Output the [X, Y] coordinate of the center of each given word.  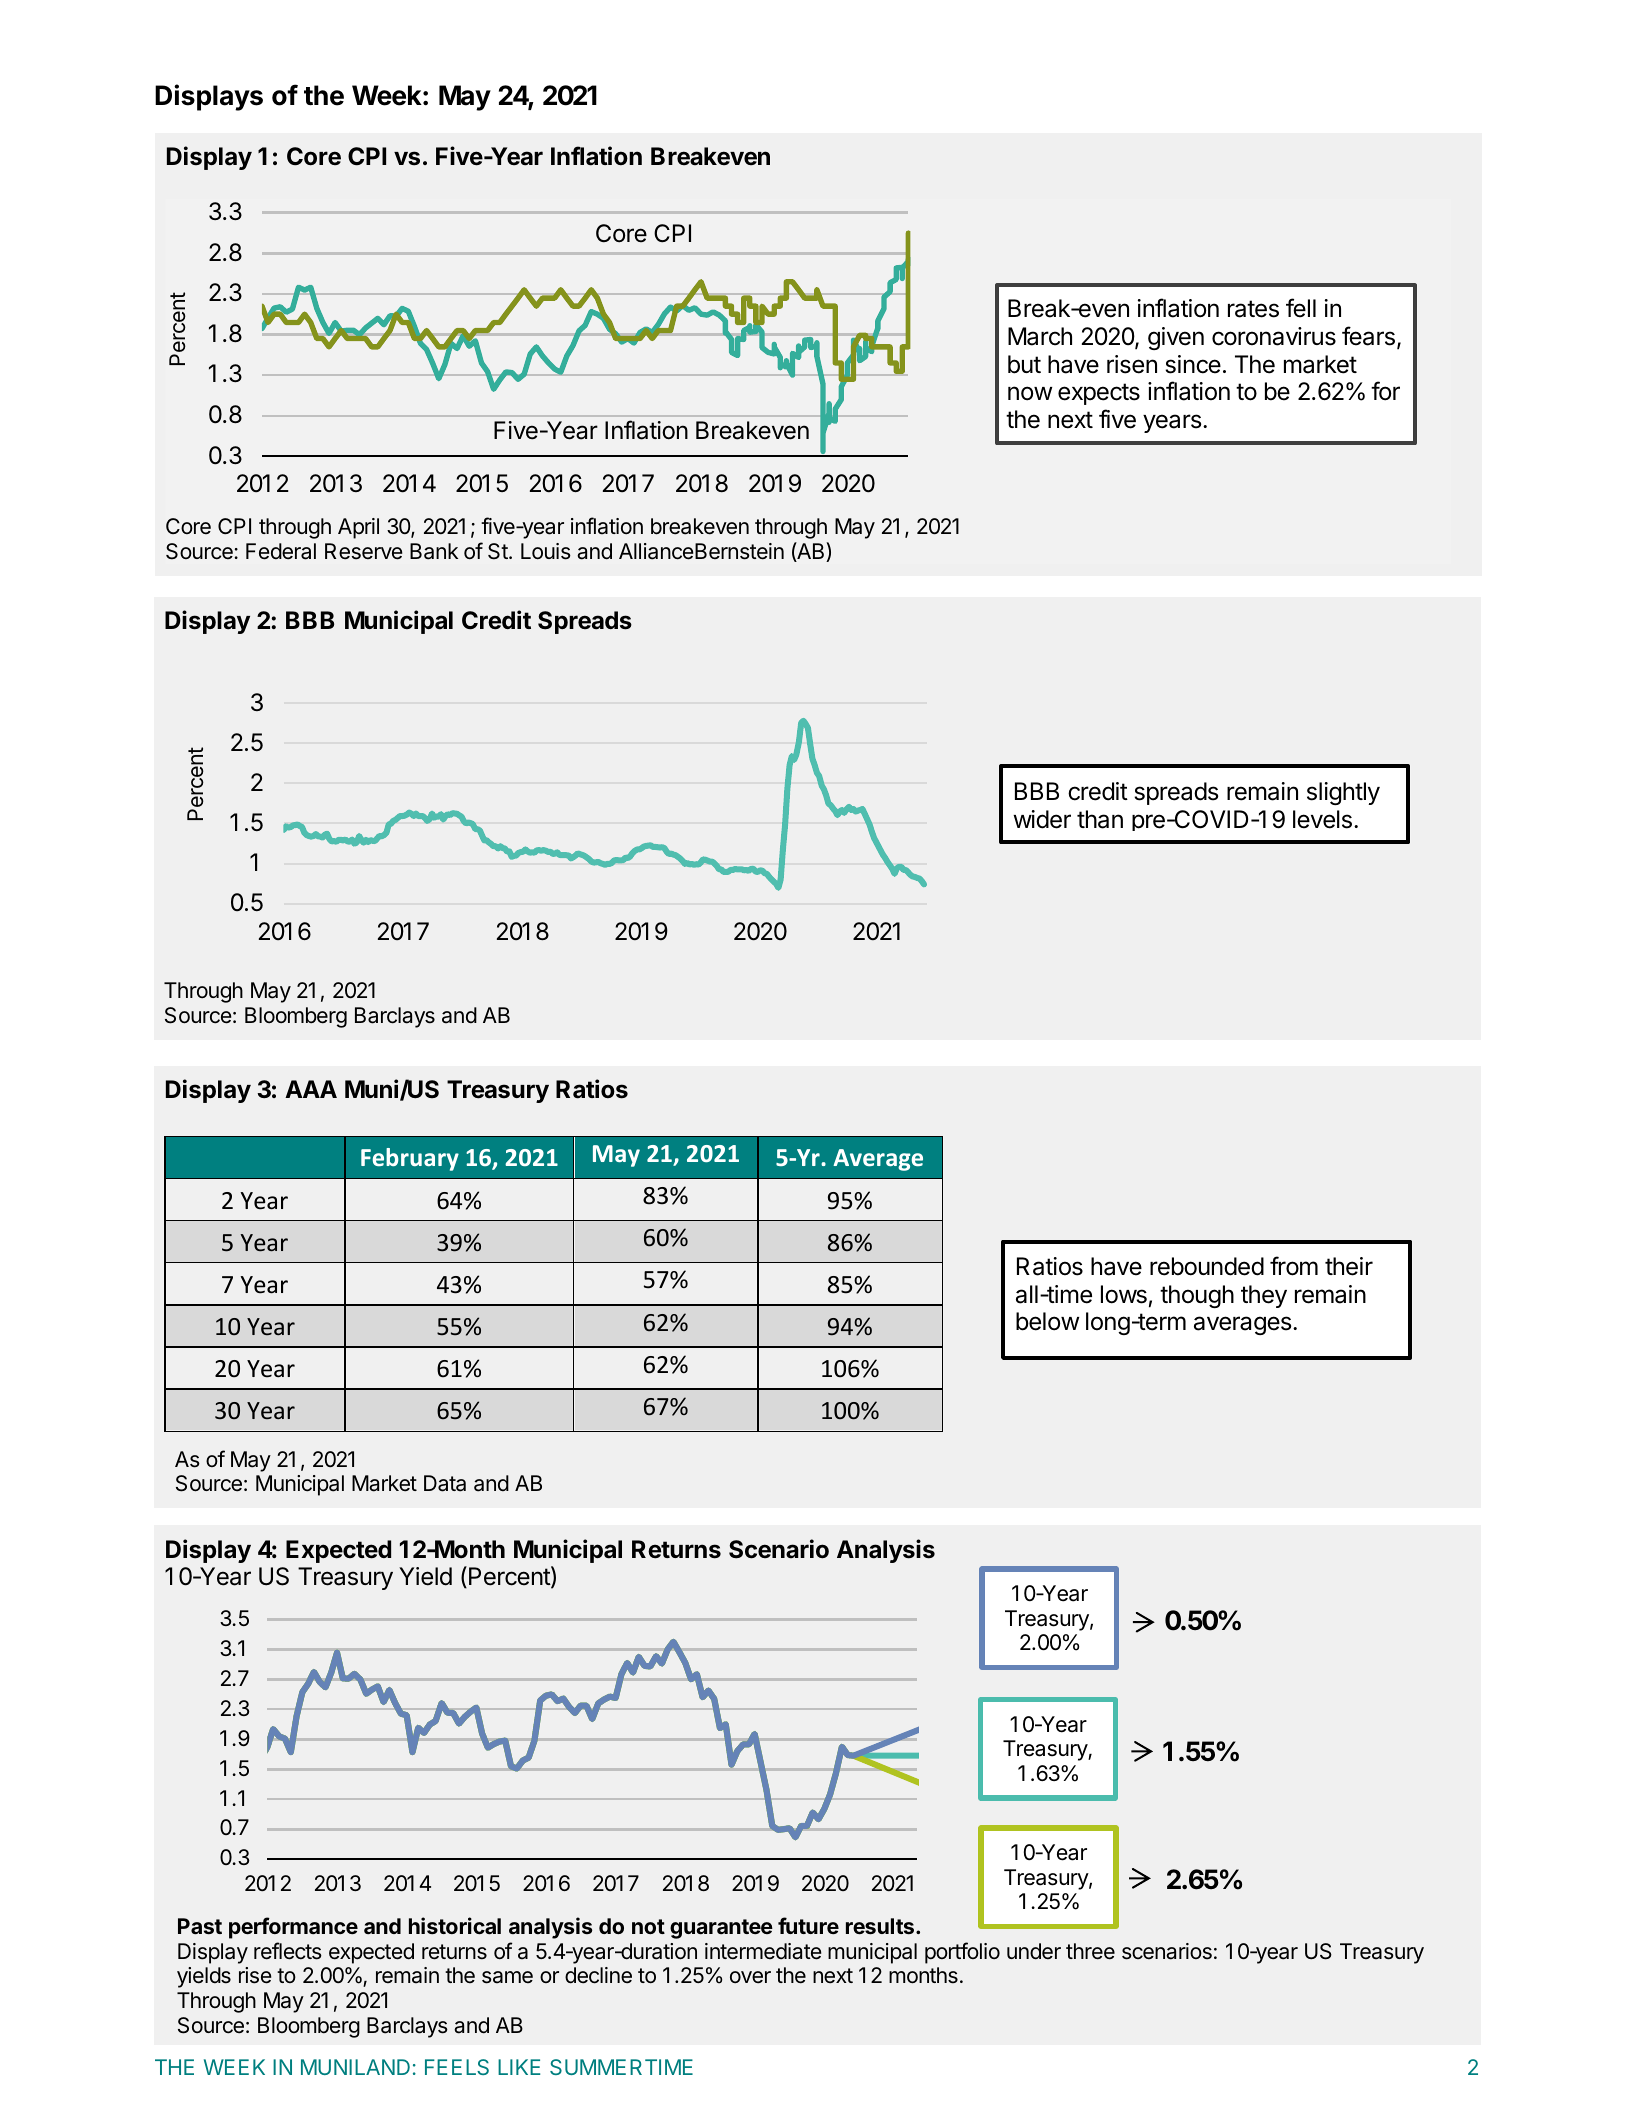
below [1048, 1321]
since [1193, 364]
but [1024, 364]
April [358, 528]
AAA [311, 1089]
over [750, 1977]
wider [1042, 819]
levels [1322, 819]
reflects [288, 1951]
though [1197, 1296]
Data [445, 1483]
